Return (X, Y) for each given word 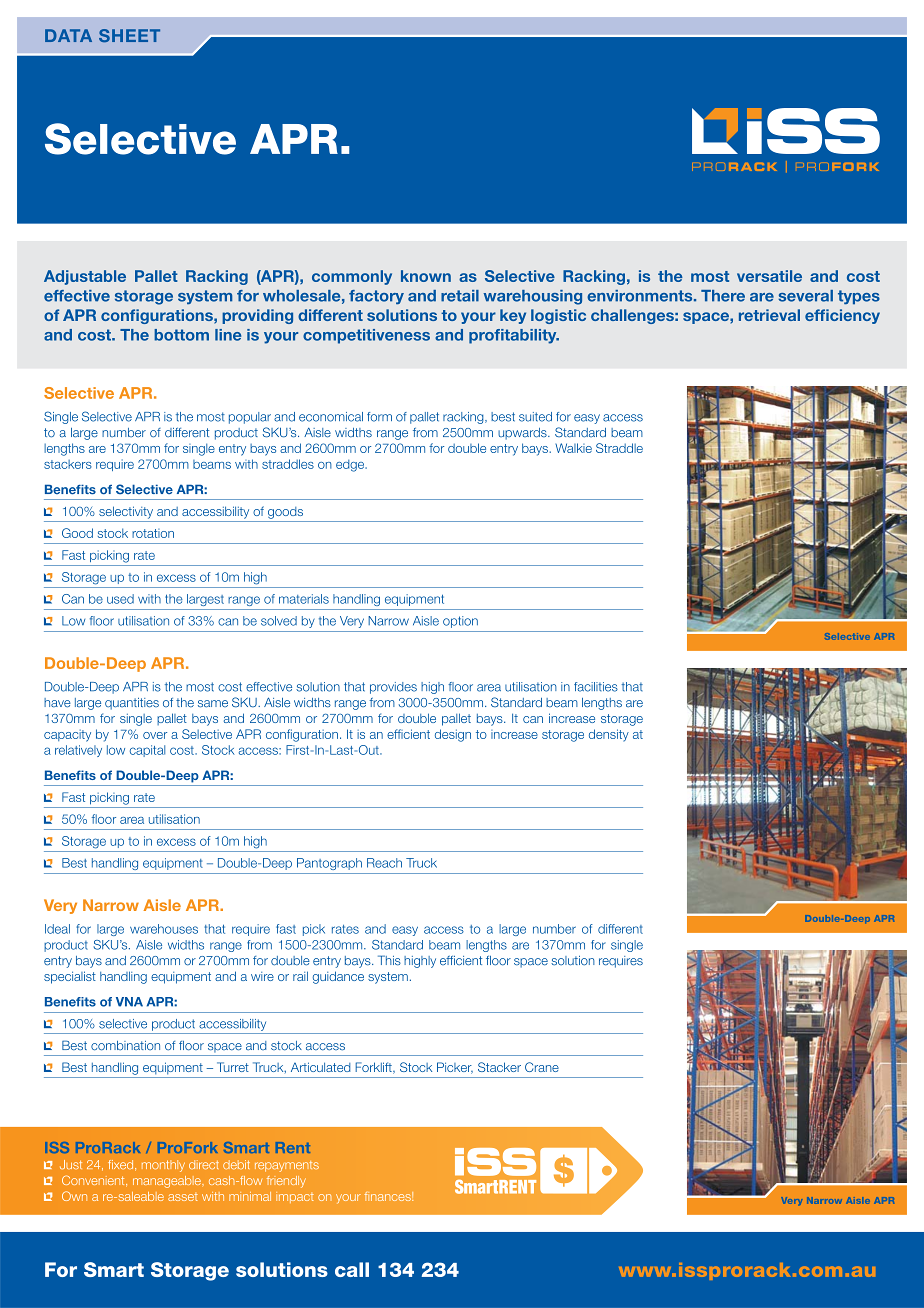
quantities (132, 704)
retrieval (769, 315)
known (426, 276)
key (513, 316)
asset (183, 1197)
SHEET (129, 35)
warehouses (164, 929)
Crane (542, 1067)
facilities (596, 687)
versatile (769, 276)
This (389, 960)
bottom (181, 335)
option (460, 622)
